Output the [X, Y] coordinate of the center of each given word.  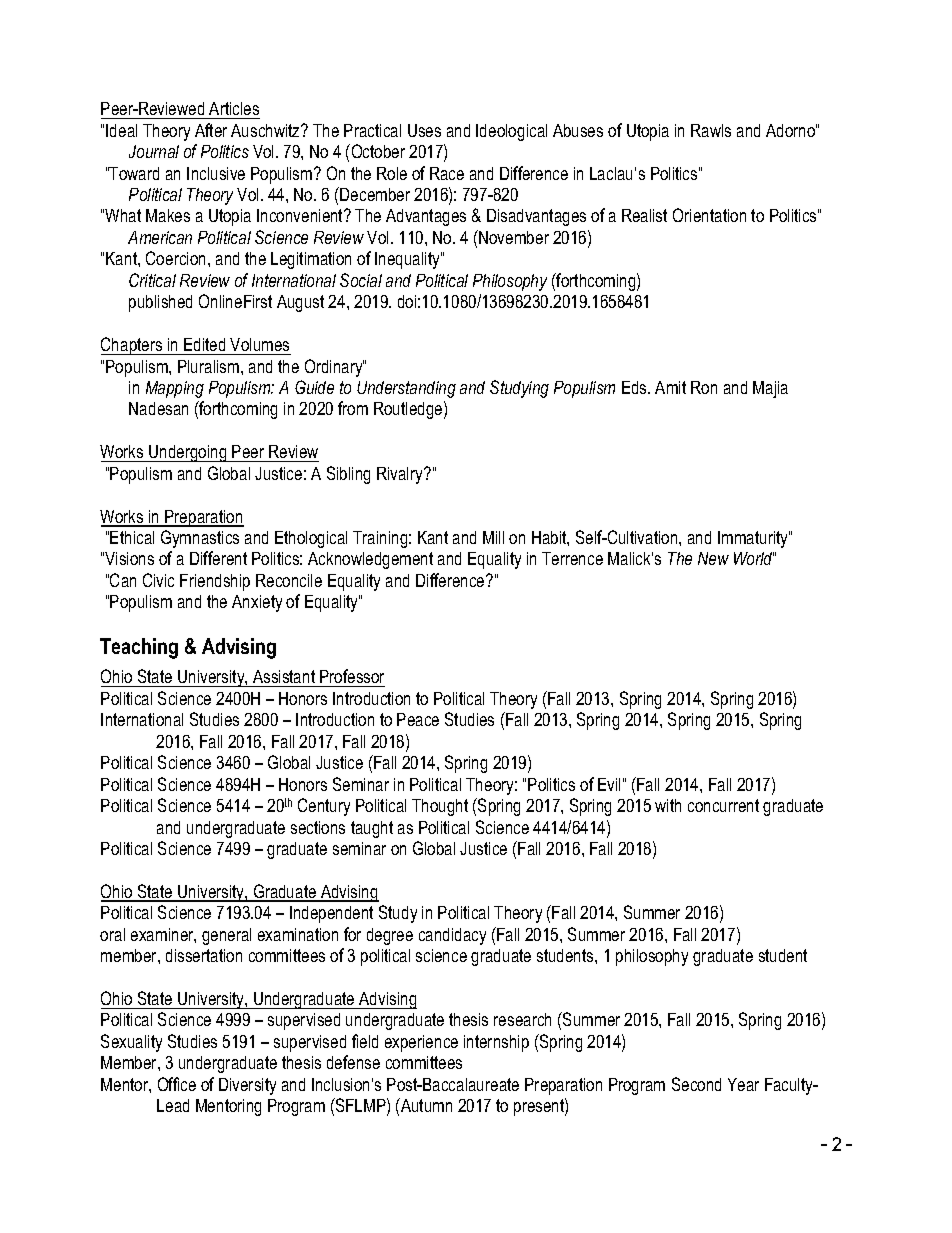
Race [447, 173]
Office [177, 1084]
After [211, 130]
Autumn [425, 1105]
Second [696, 1084]
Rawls [711, 130]
